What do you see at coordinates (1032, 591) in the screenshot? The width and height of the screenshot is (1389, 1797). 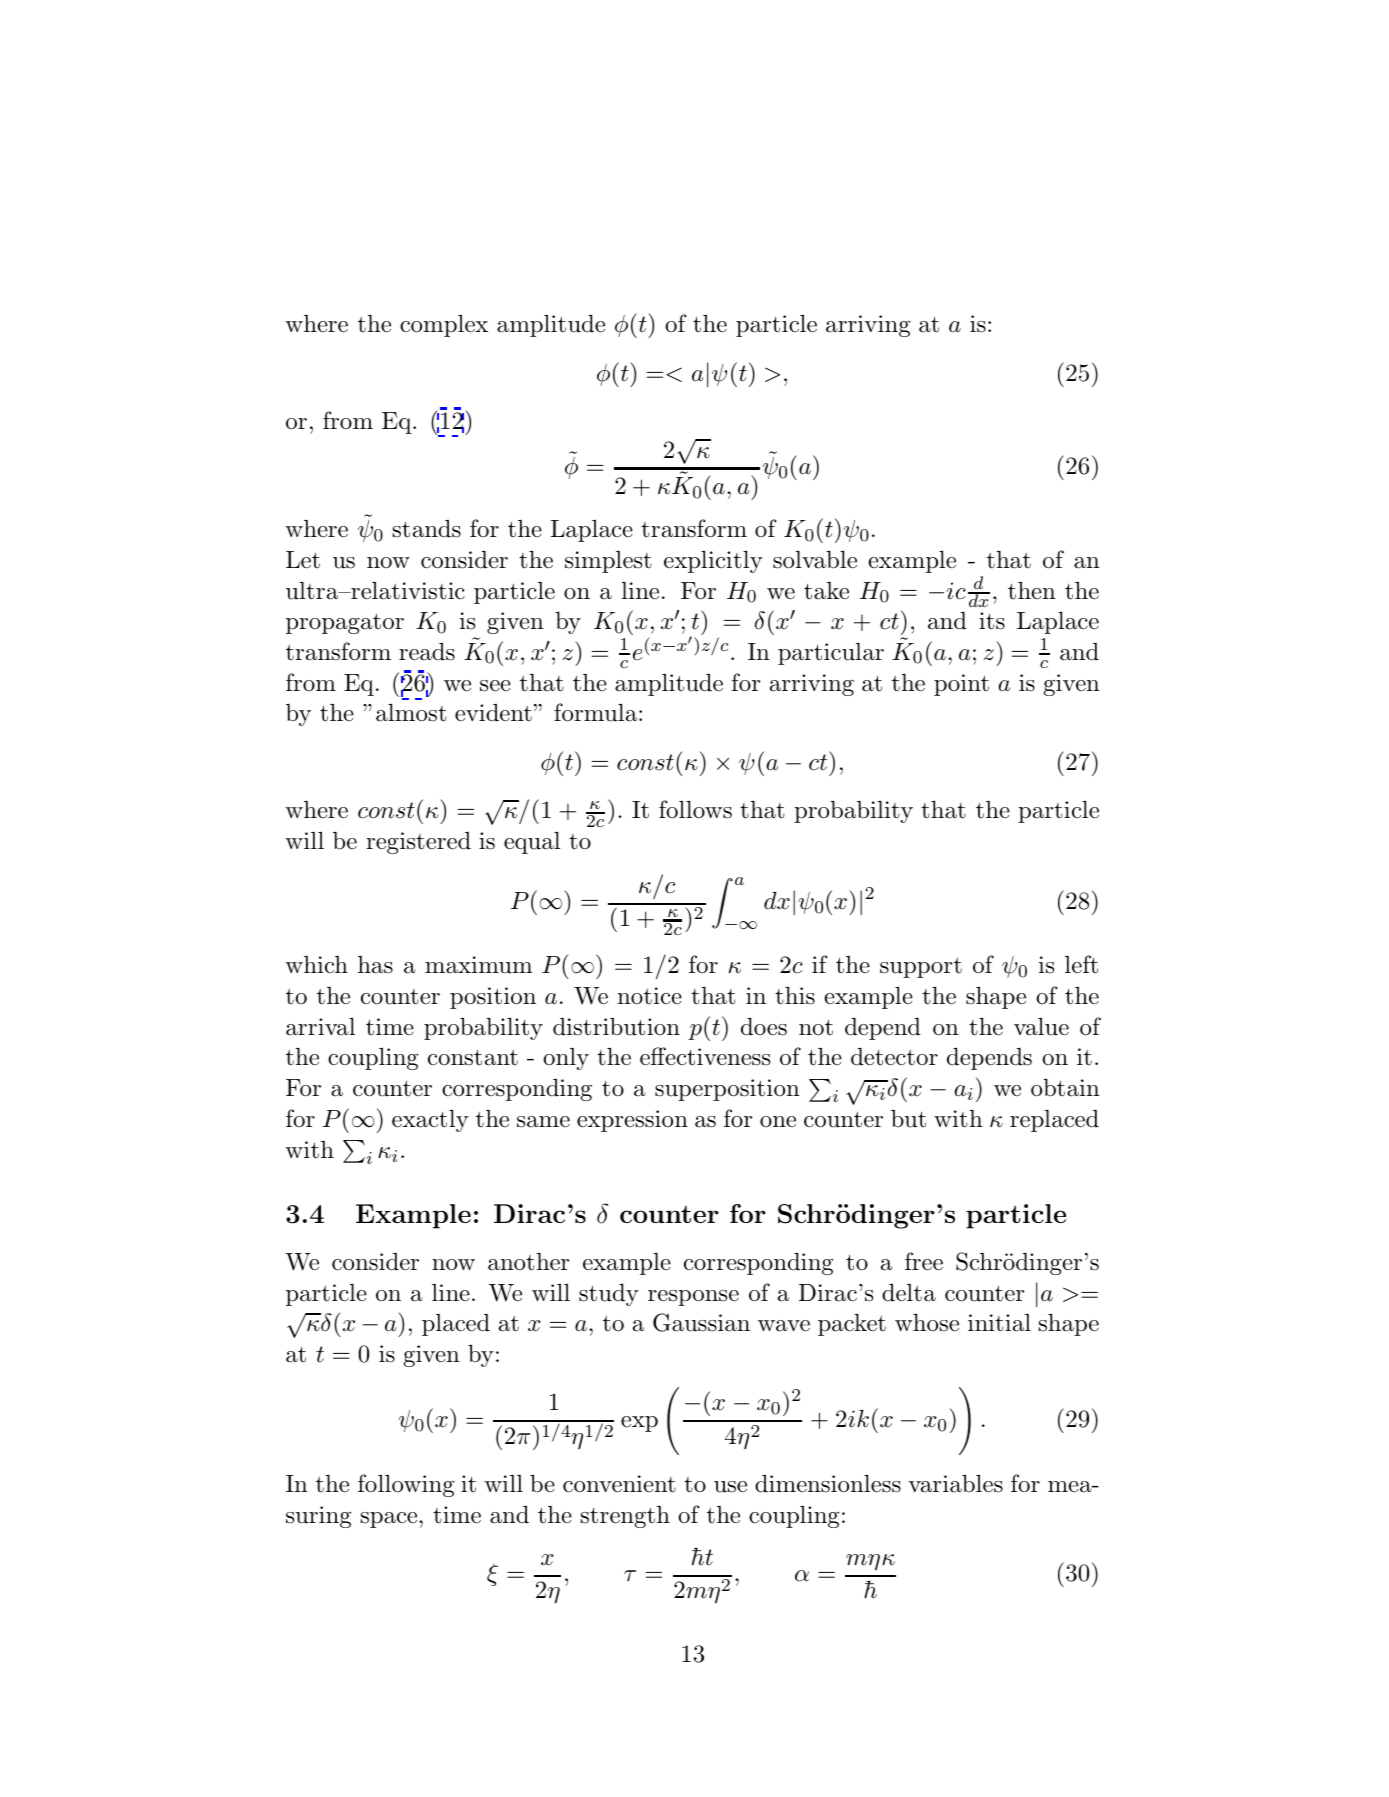 I see `then` at bounding box center [1032, 591].
